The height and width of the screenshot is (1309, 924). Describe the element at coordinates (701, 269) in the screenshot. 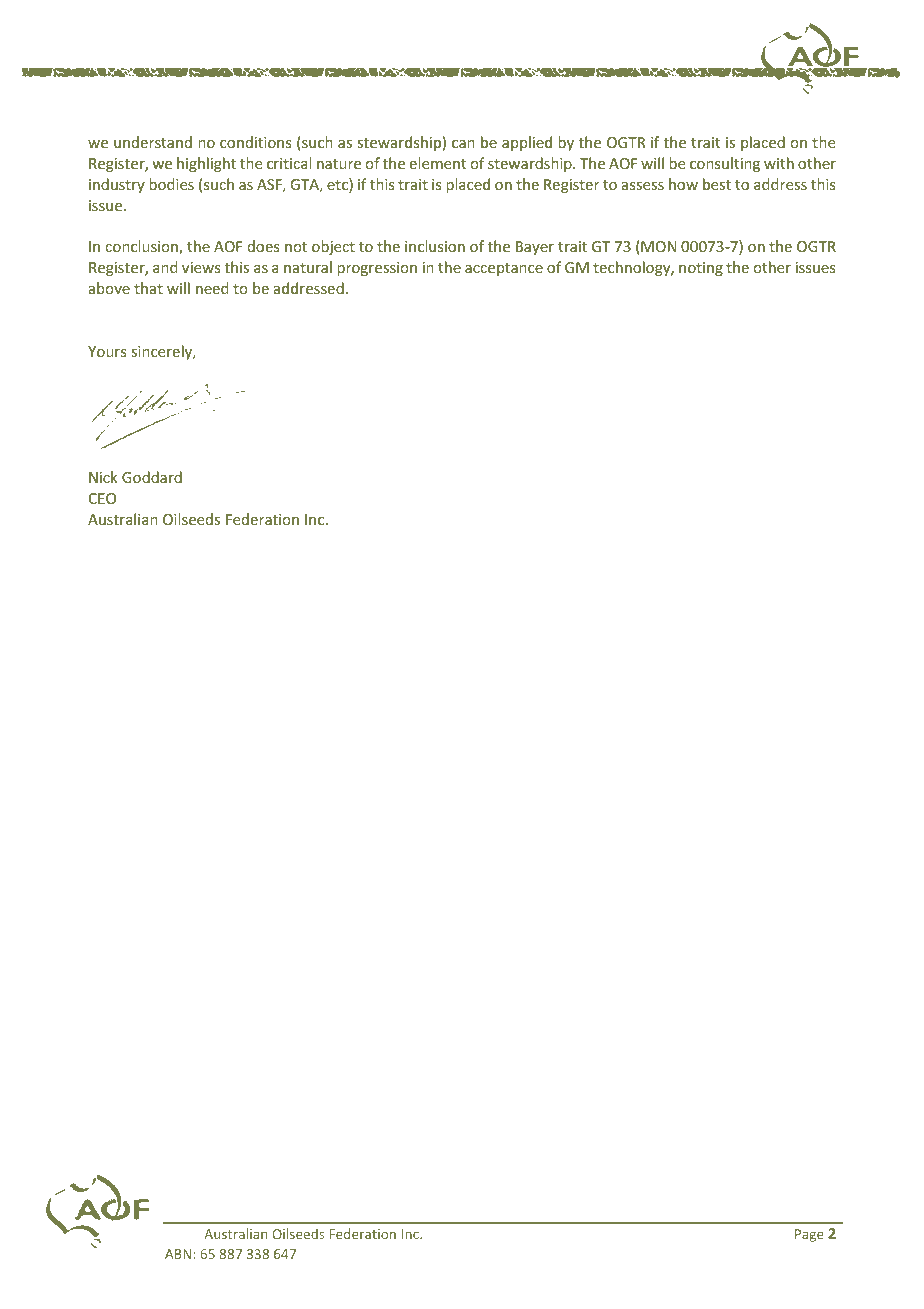

I see `noting` at that location.
